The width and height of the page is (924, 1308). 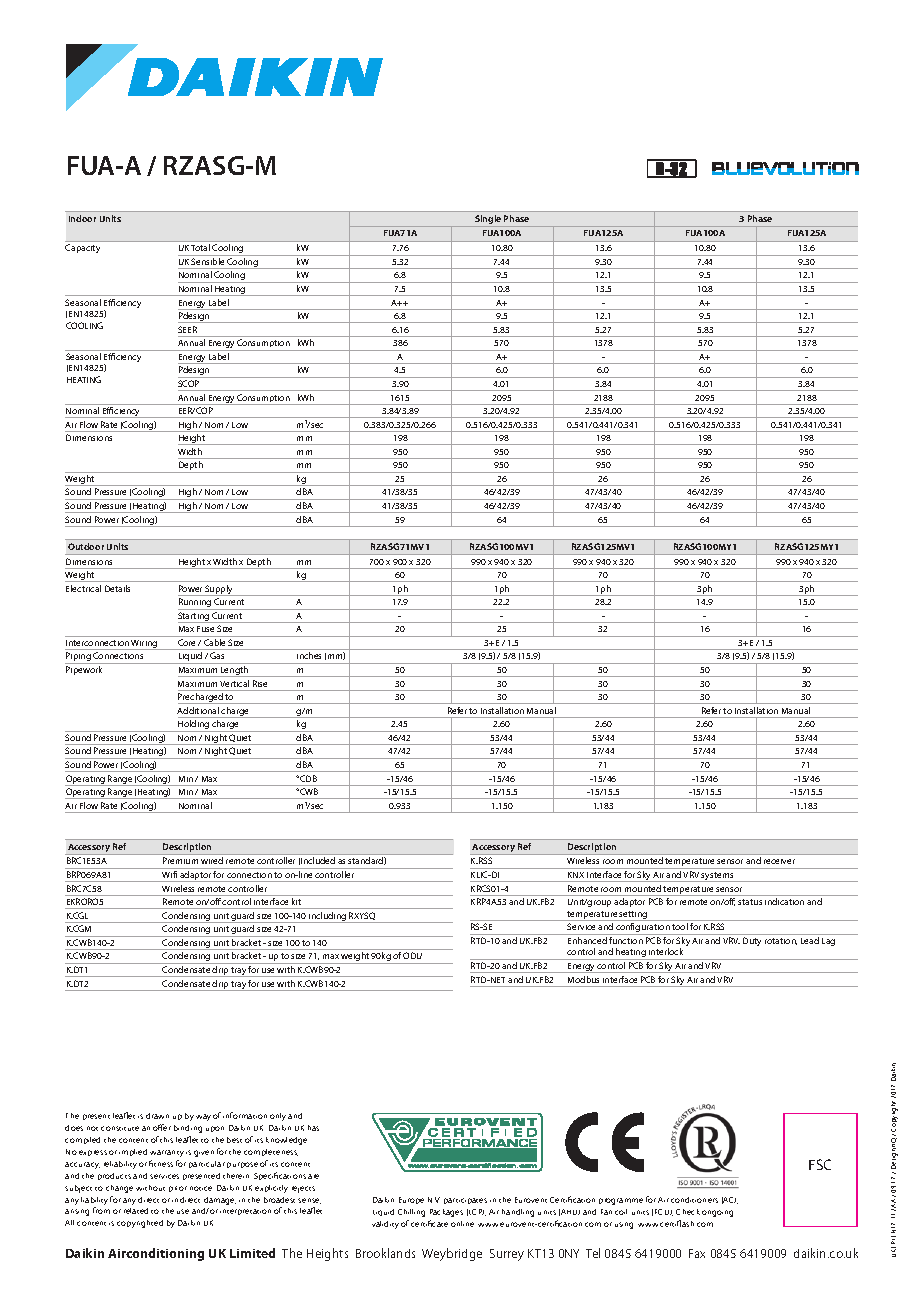 What do you see at coordinates (207, 261) in the page?
I see `Sensible` at bounding box center [207, 261].
